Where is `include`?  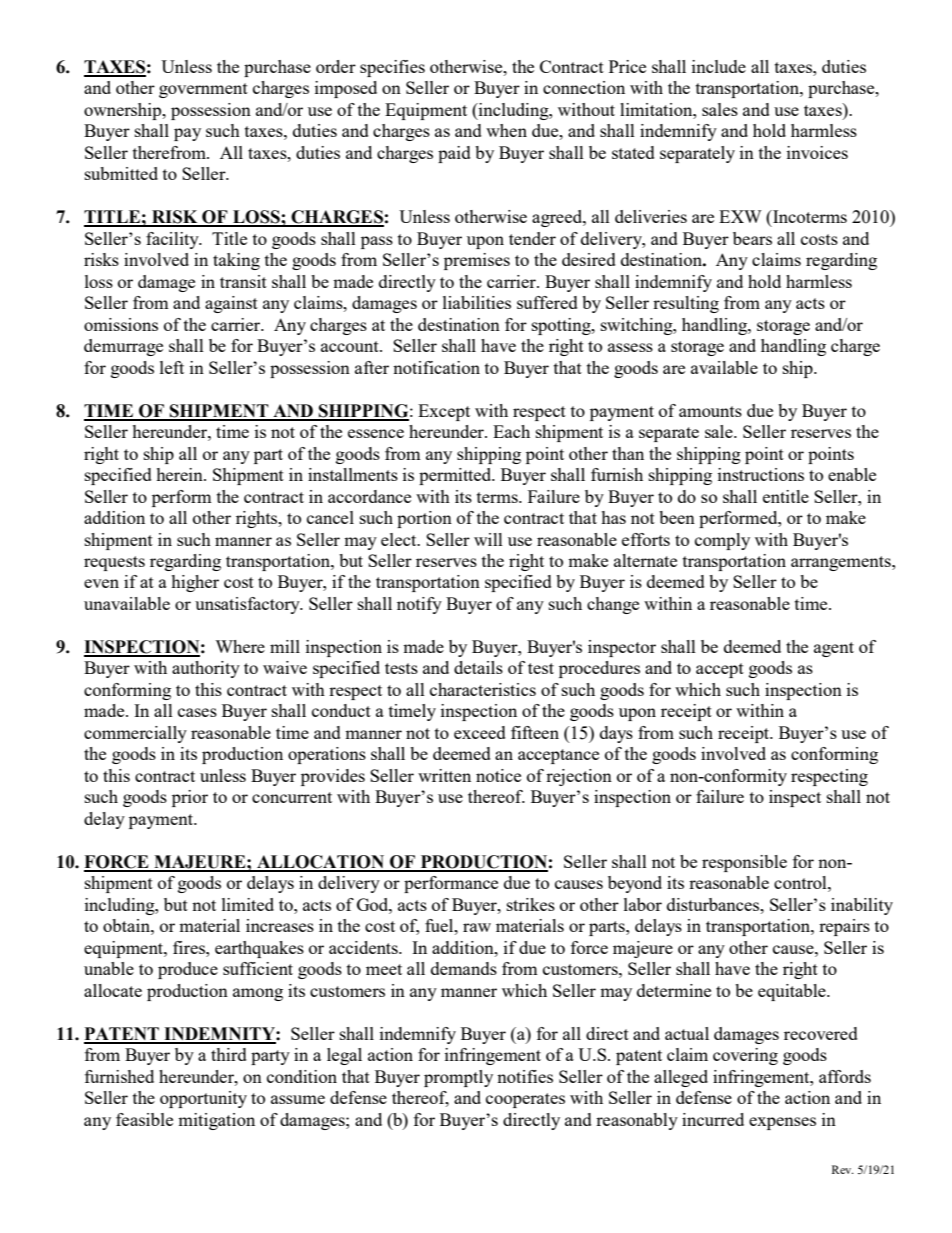
include is located at coordinates (719, 66).
